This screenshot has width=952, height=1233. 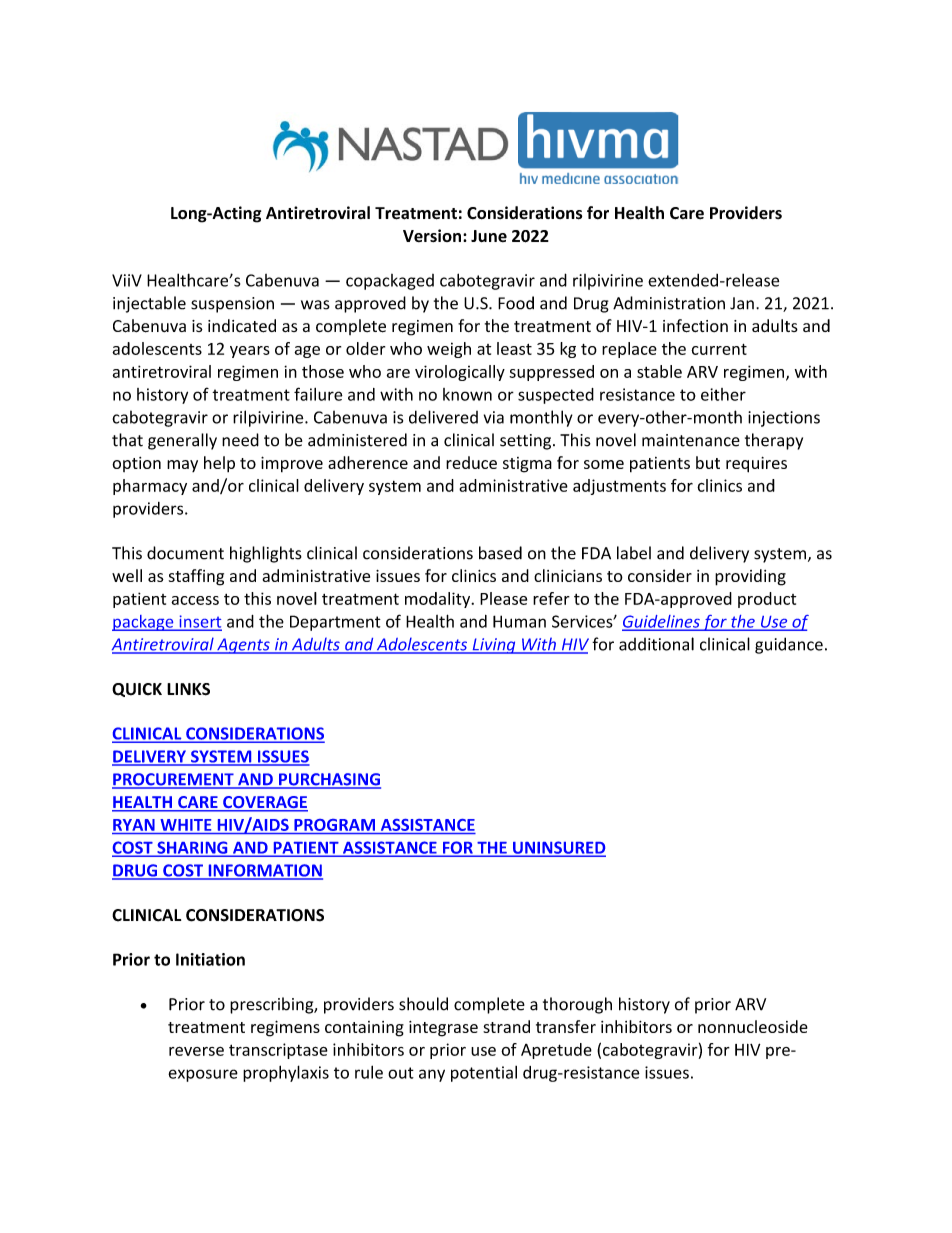 I want to click on transfer, so click(x=566, y=1026).
